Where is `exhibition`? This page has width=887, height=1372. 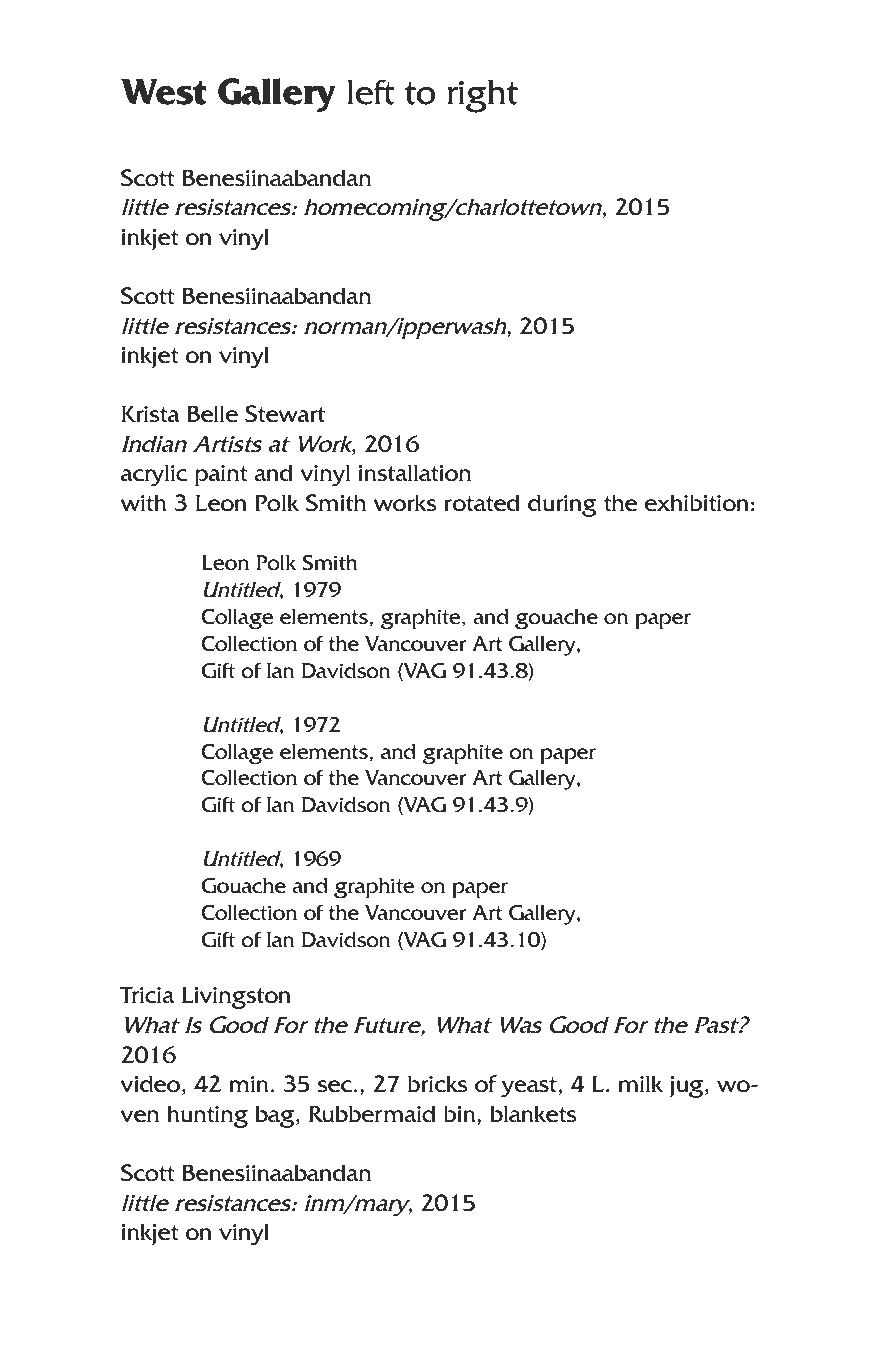
exhibition is located at coordinates (697, 503).
